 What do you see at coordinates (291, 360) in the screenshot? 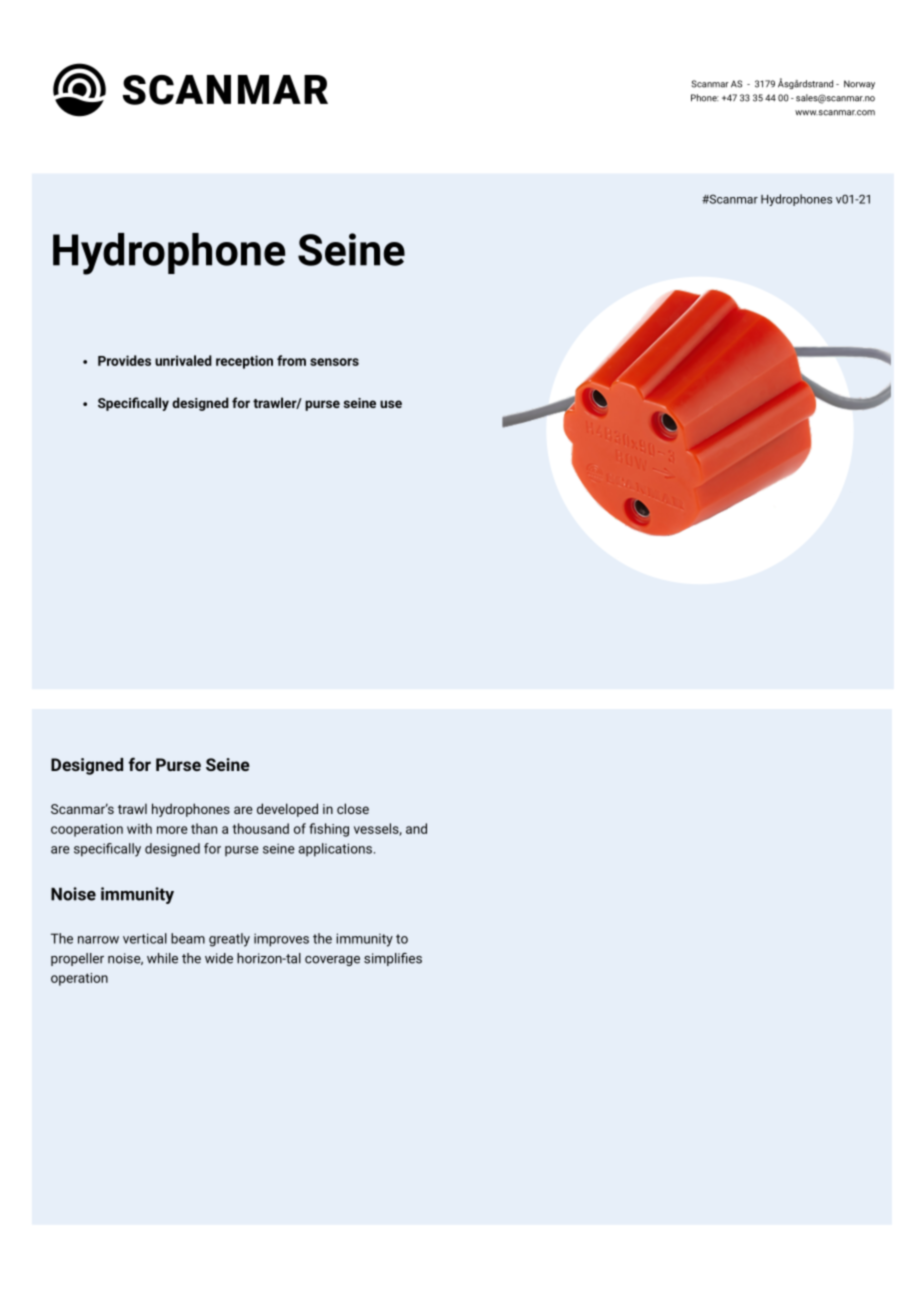
I see `from` at bounding box center [291, 360].
